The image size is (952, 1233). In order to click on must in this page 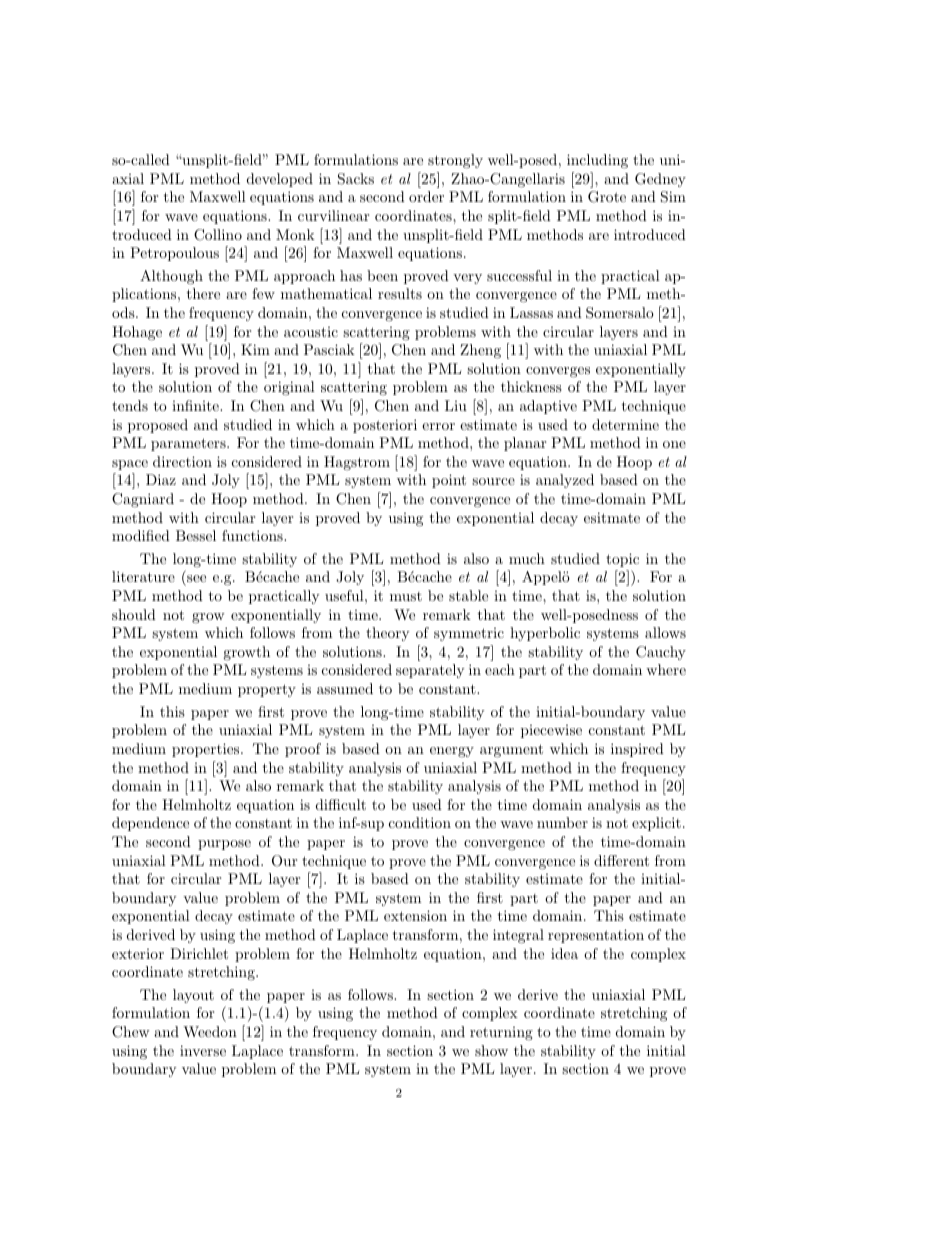, I will do `click(406, 596)`.
